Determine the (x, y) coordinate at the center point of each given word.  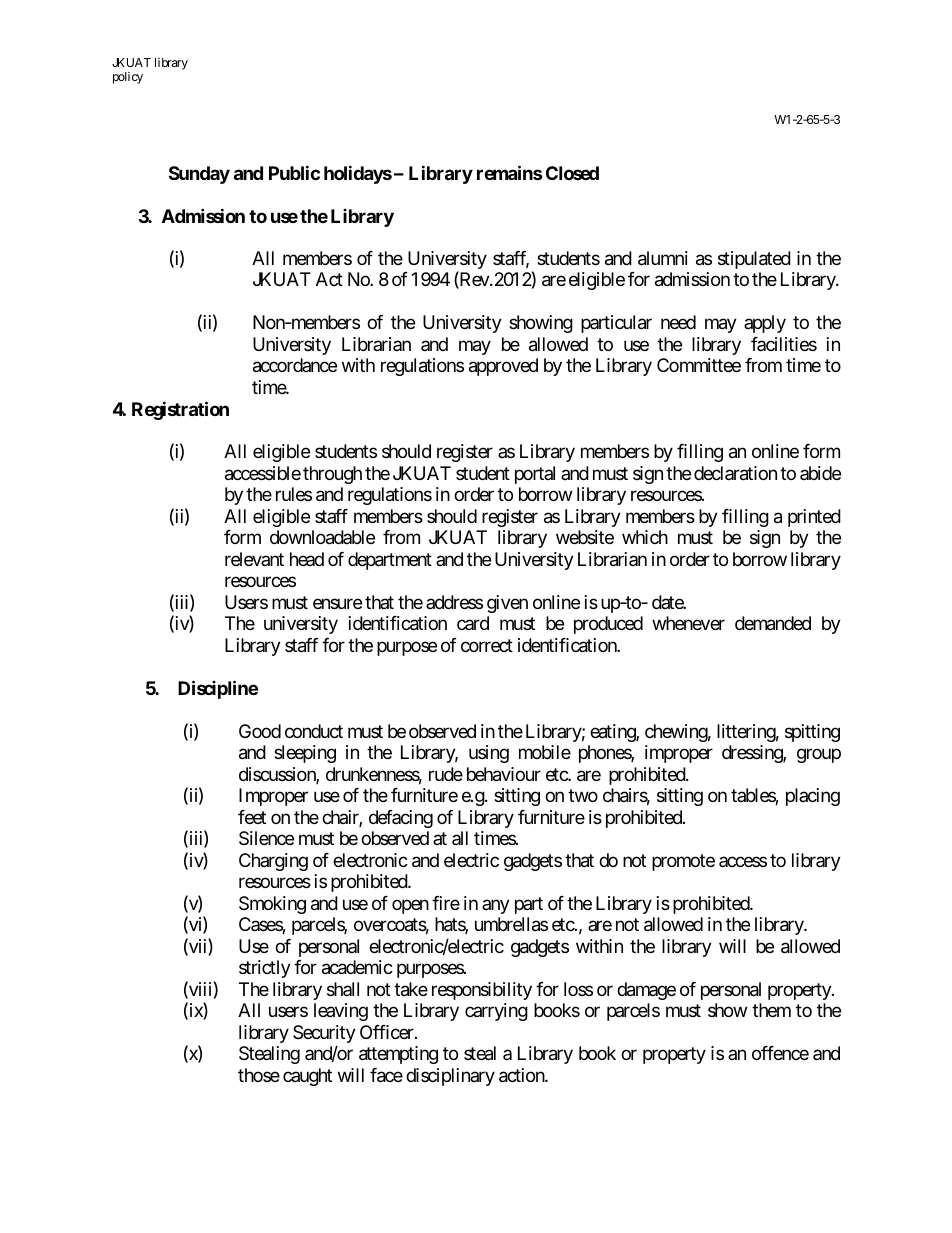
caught (307, 1077)
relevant (254, 559)
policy (128, 78)
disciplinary (450, 1077)
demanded (773, 623)
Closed (572, 173)
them (771, 1010)
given (507, 604)
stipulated (754, 260)
